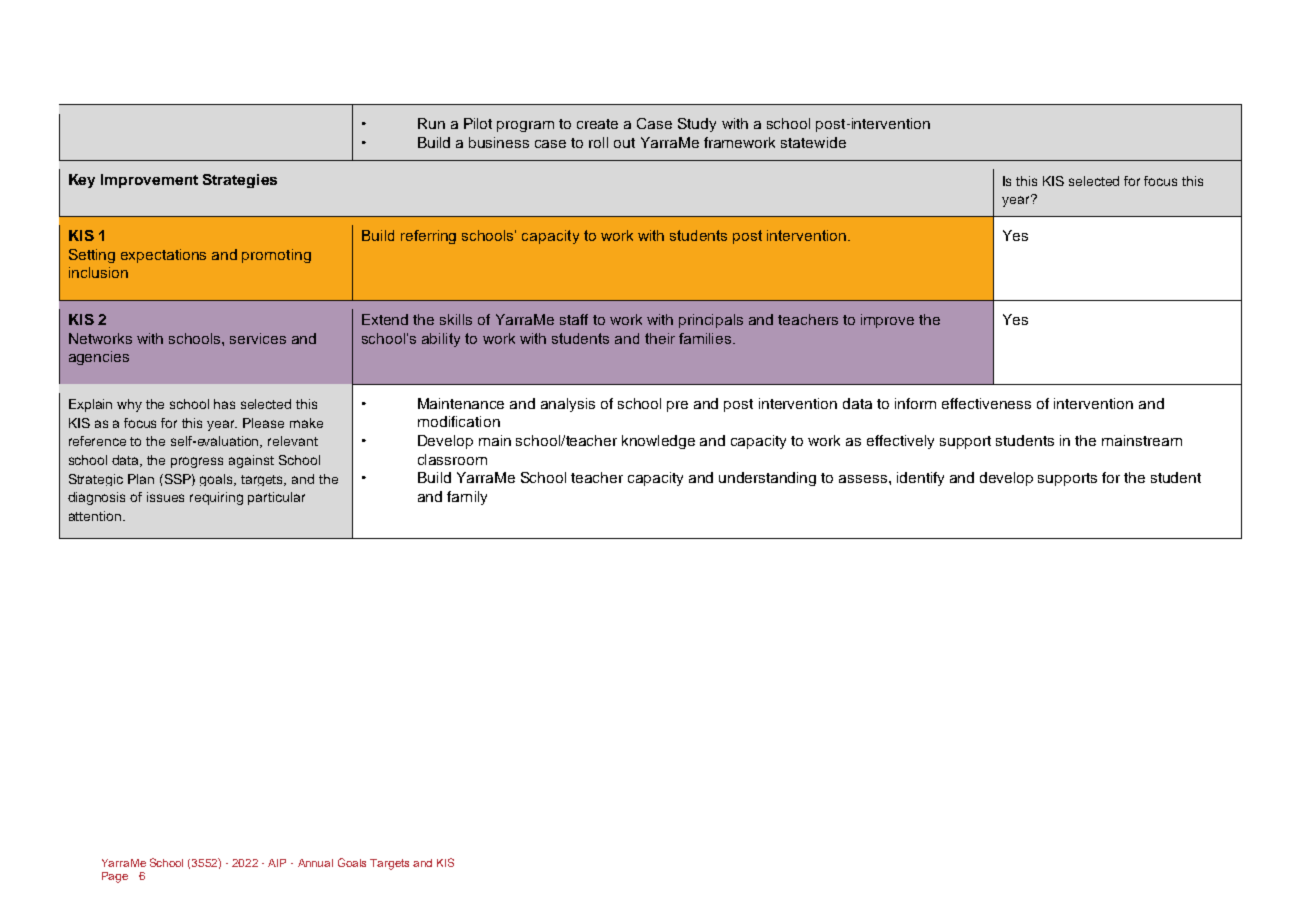  Describe the element at coordinates (467, 498) in the screenshot. I see `family` at that location.
